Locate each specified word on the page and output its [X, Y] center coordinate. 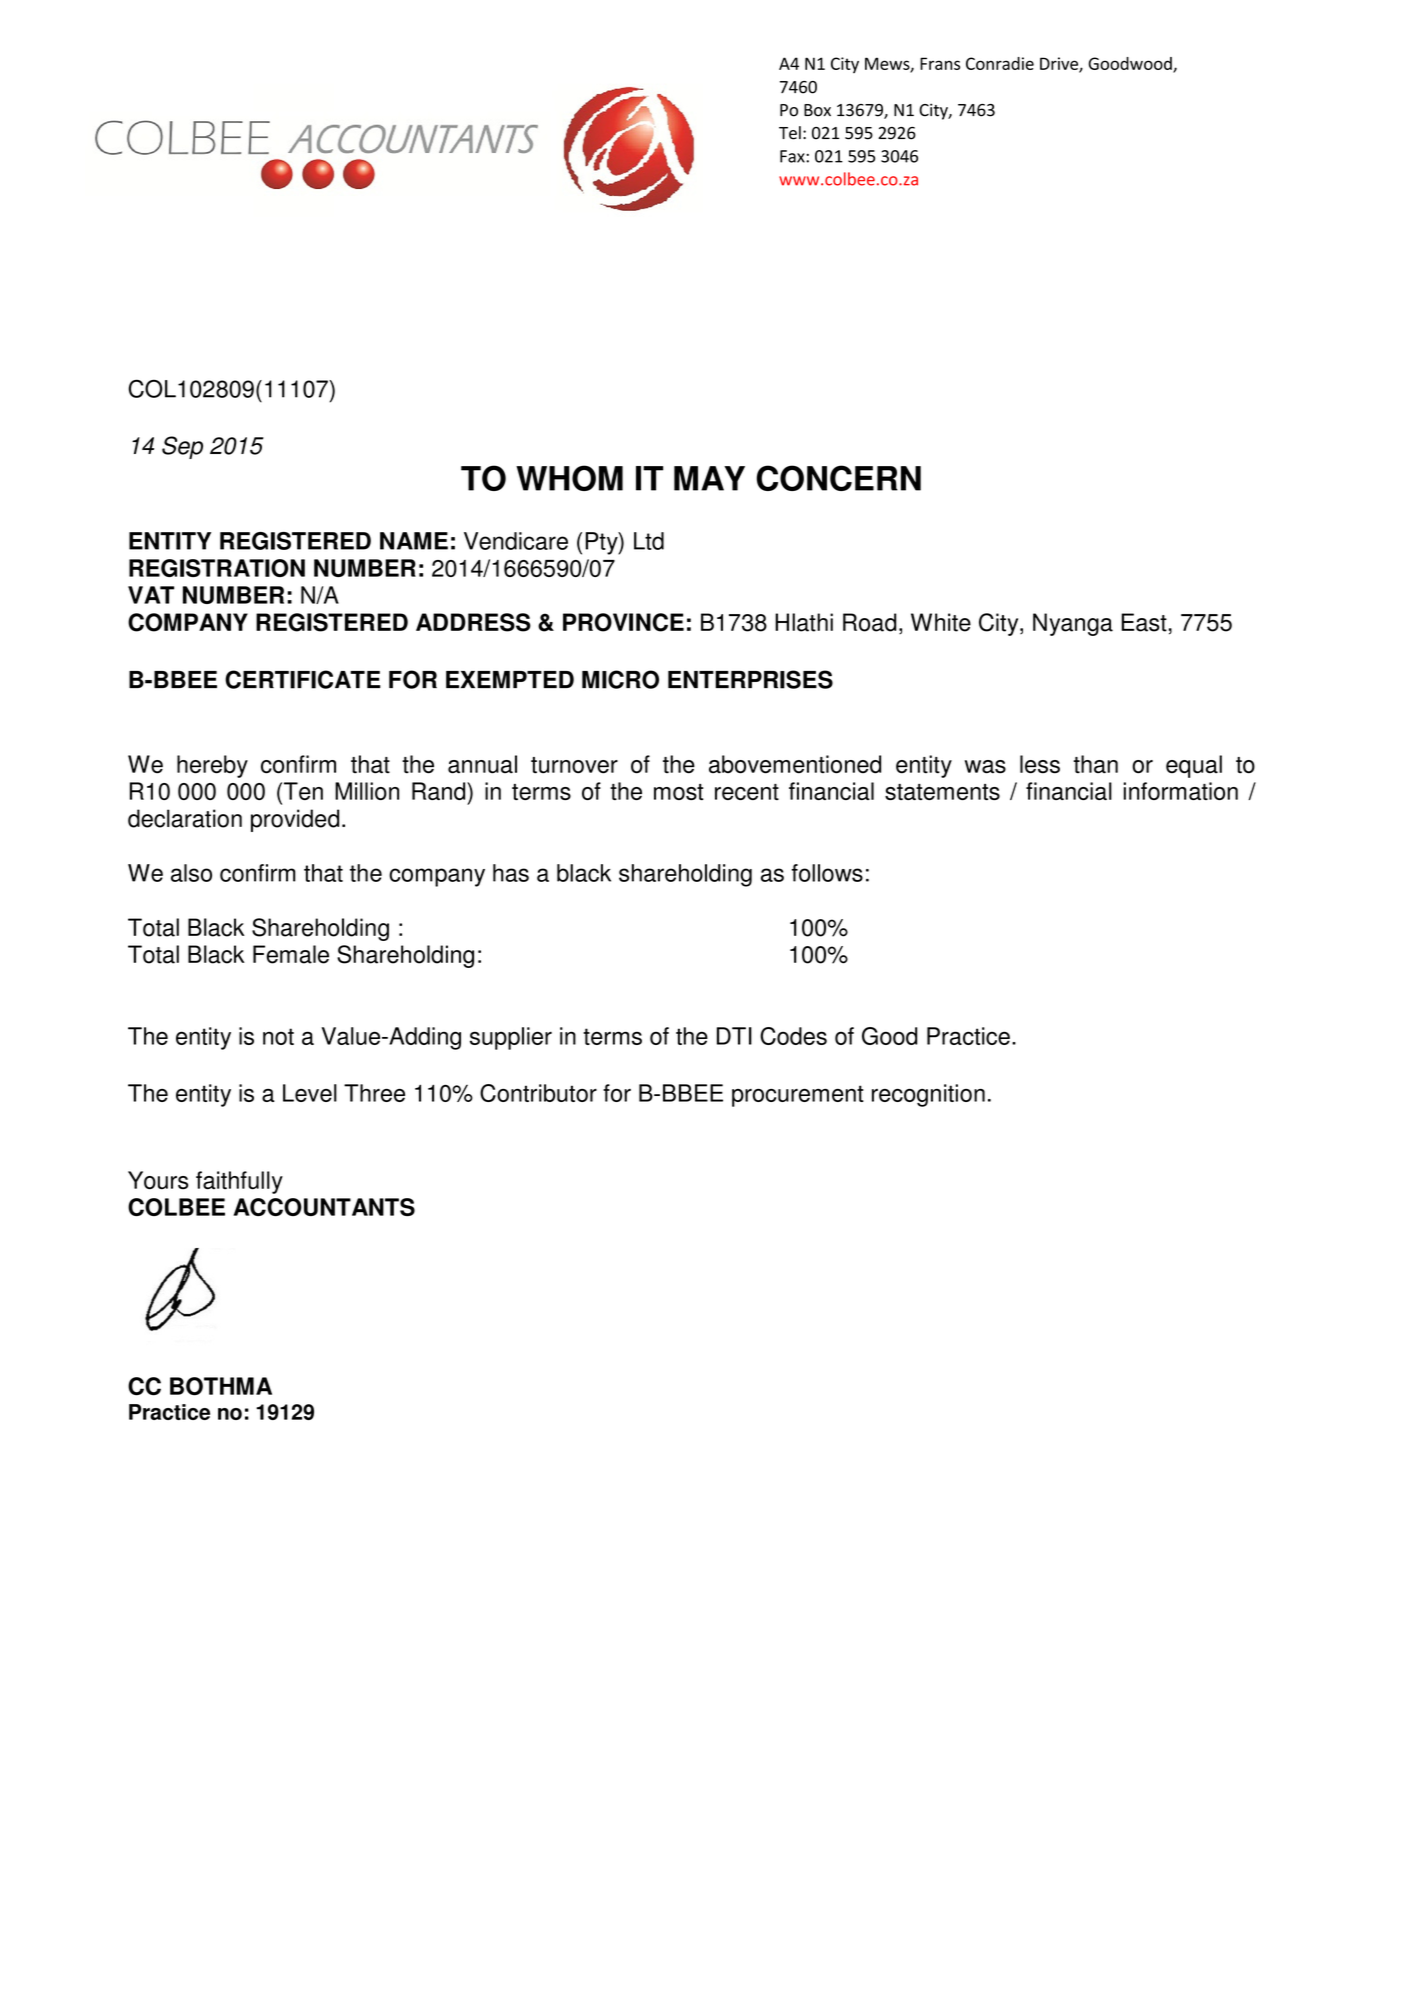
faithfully [239, 1182]
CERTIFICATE [303, 679]
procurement [798, 1096]
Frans [940, 63]
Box [817, 110]
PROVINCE [623, 622]
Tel [790, 133]
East [1144, 622]
